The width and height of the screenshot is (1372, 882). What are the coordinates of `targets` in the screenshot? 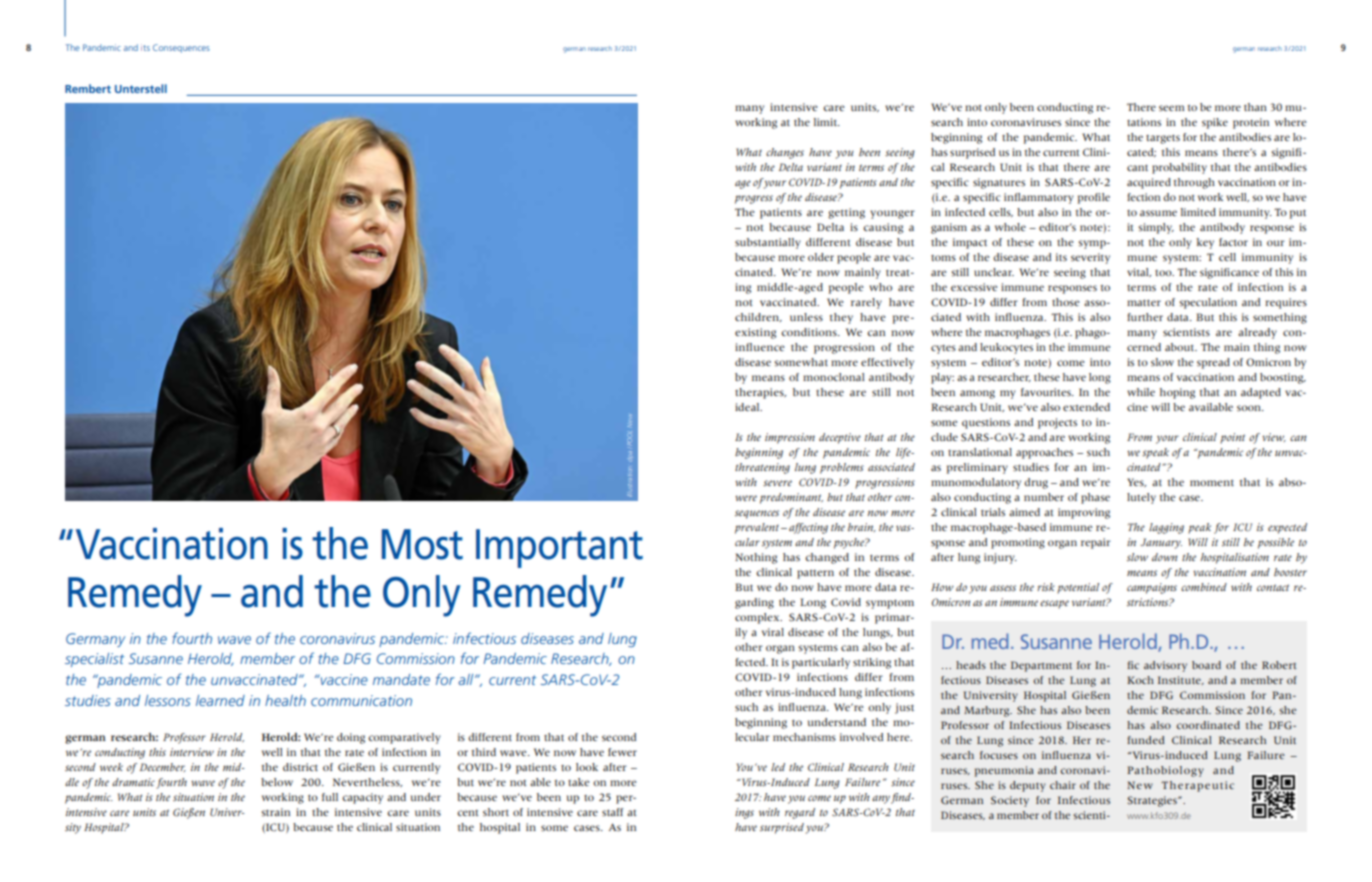 It's located at (1163, 139).
